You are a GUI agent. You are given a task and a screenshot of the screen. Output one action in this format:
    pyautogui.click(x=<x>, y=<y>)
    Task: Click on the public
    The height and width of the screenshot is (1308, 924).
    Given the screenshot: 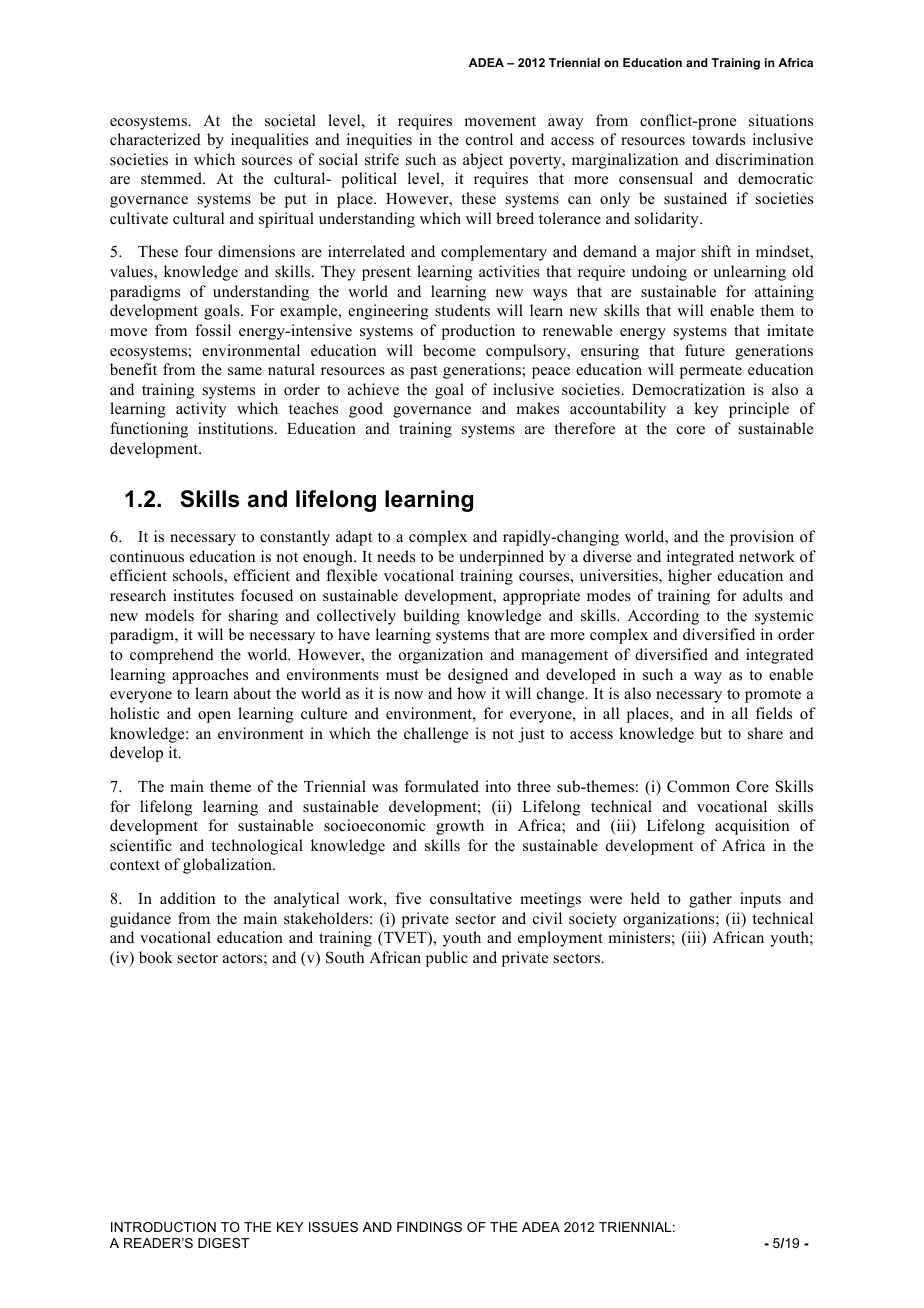 What is the action you would take?
    pyautogui.click(x=447, y=959)
